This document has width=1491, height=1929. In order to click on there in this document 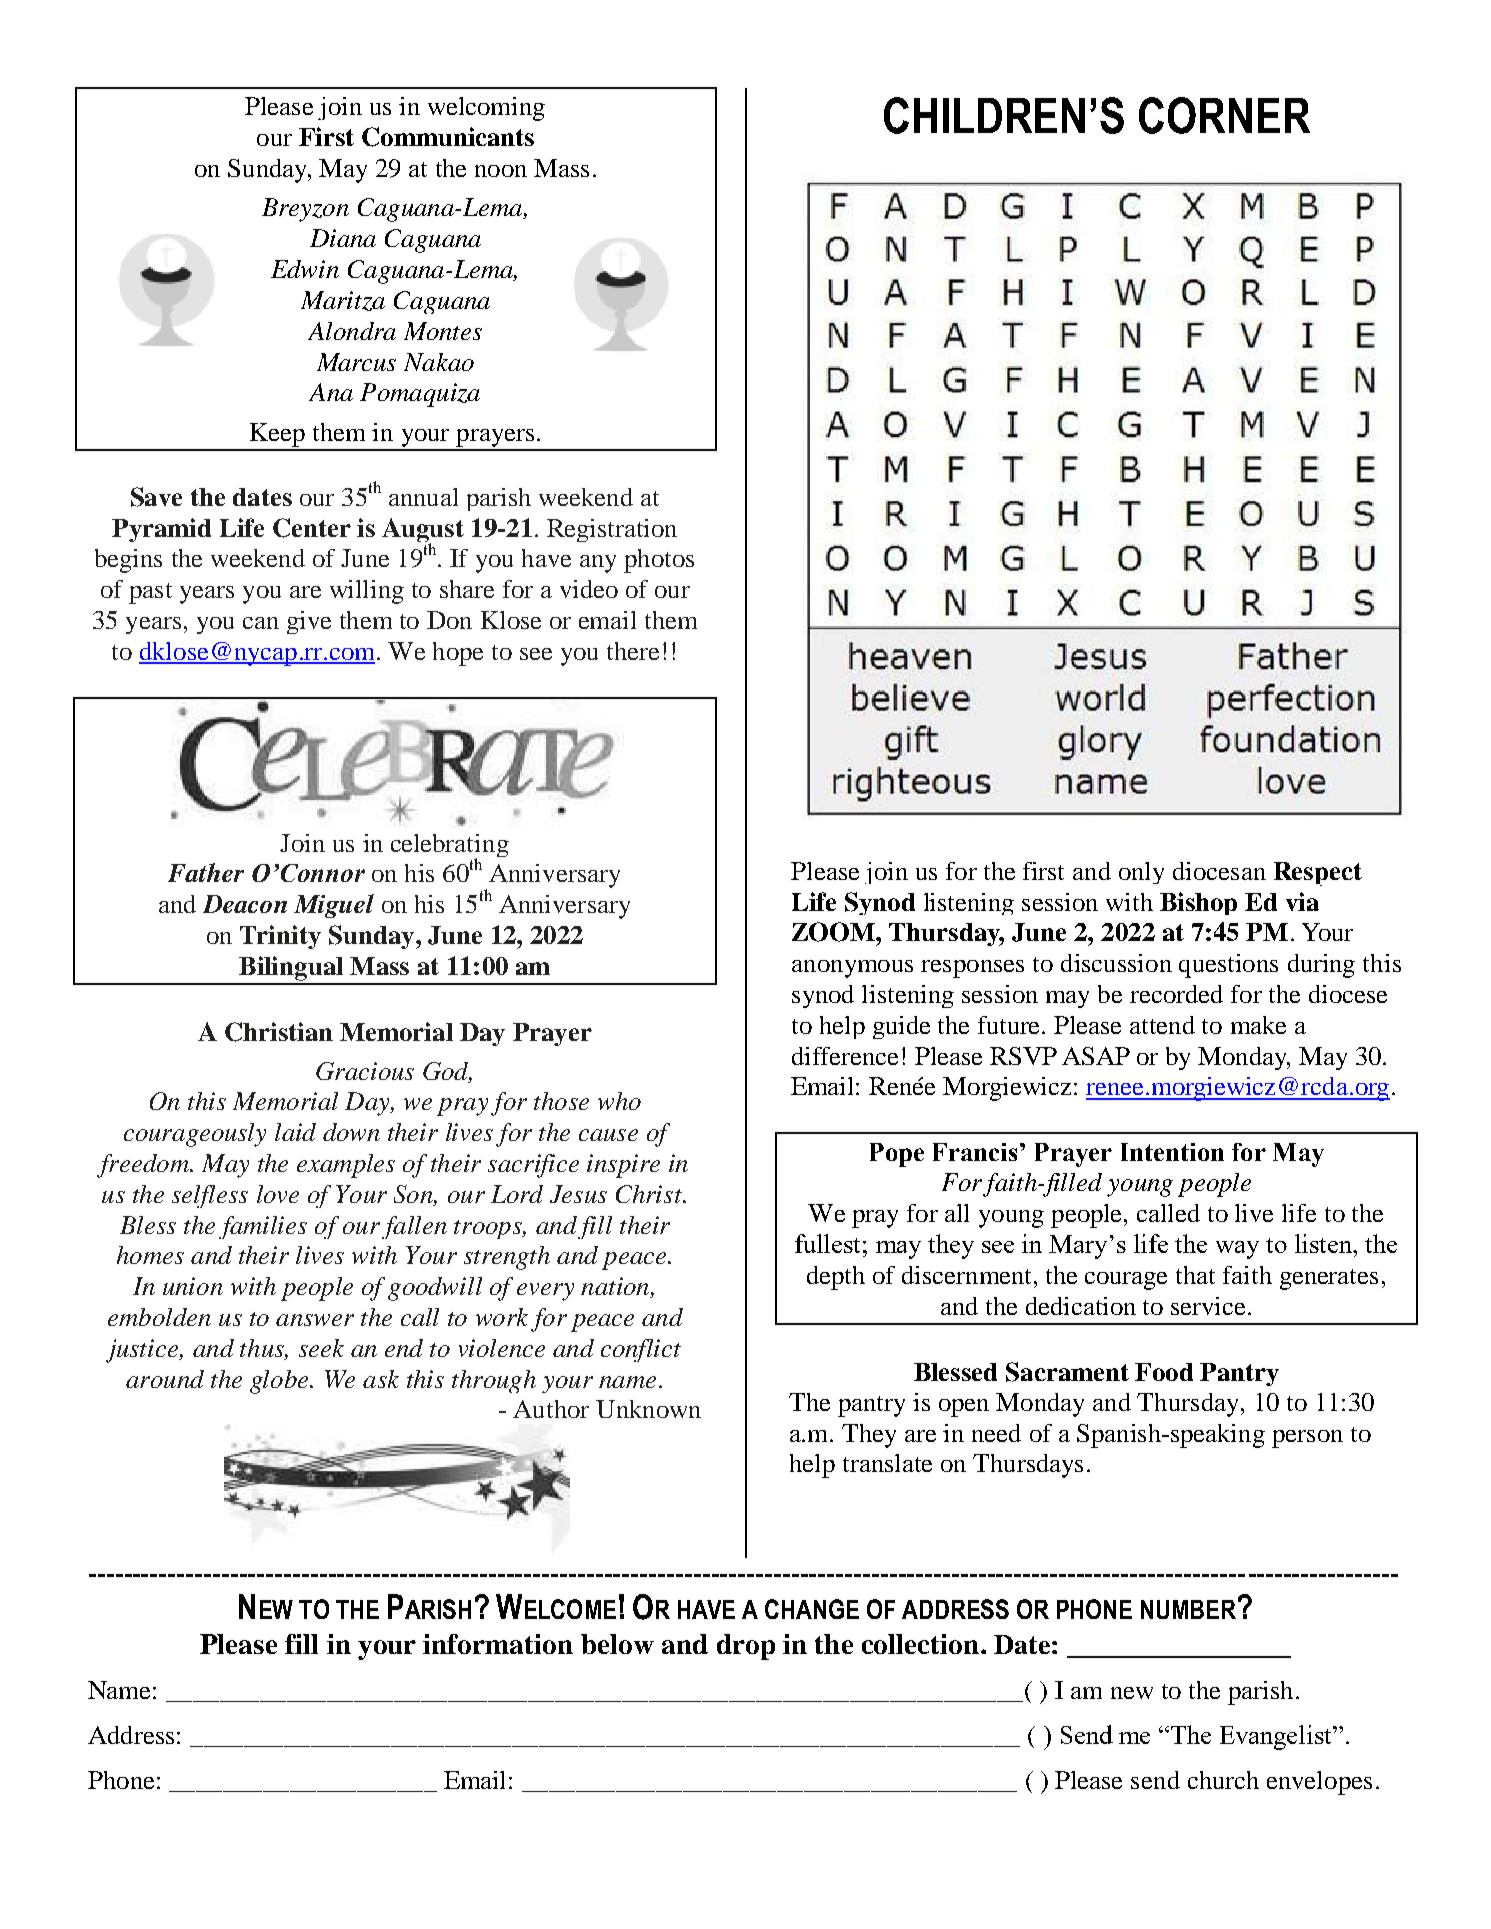, I will do `click(633, 651)`.
